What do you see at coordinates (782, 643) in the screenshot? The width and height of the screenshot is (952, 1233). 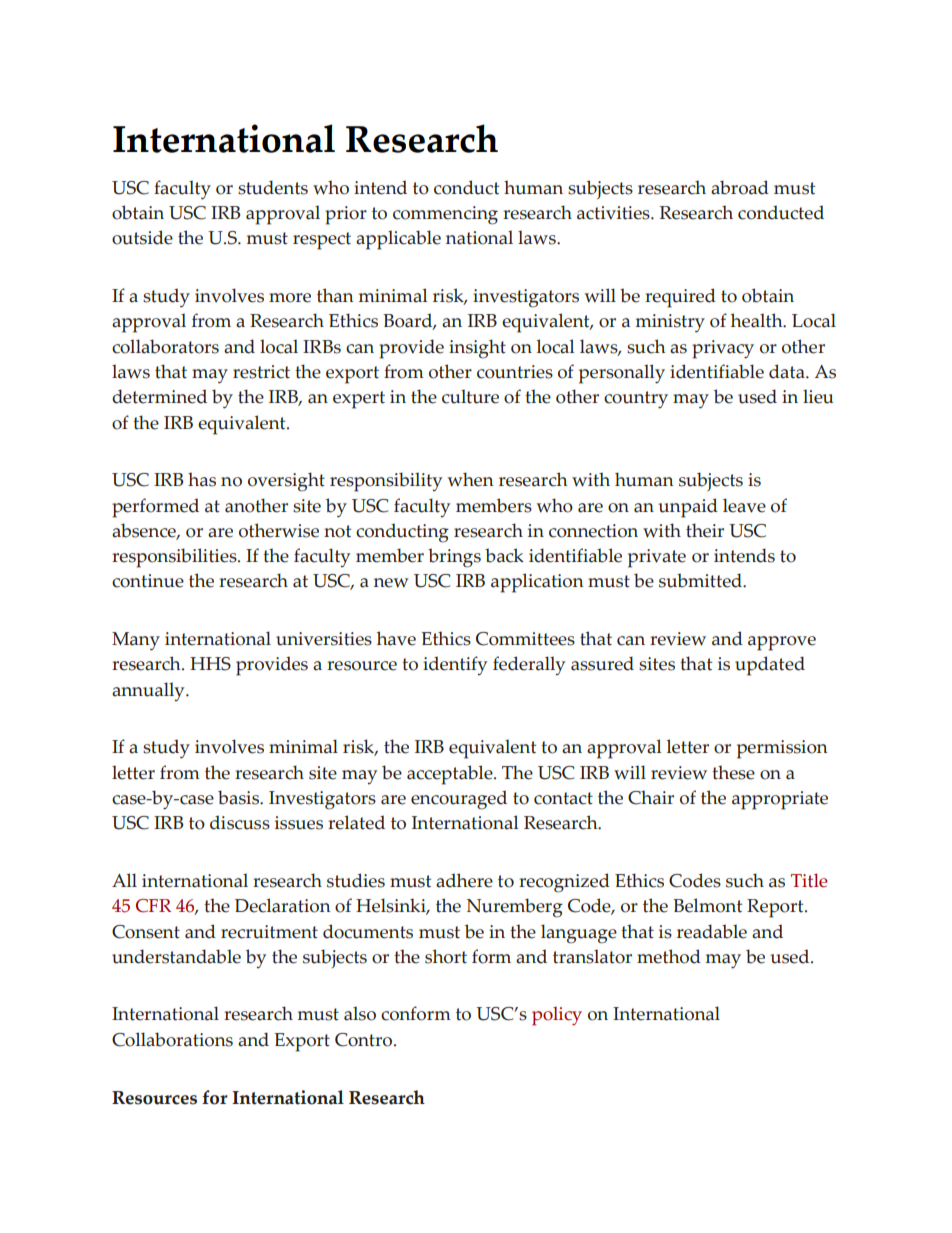 I see `approve` at bounding box center [782, 643].
